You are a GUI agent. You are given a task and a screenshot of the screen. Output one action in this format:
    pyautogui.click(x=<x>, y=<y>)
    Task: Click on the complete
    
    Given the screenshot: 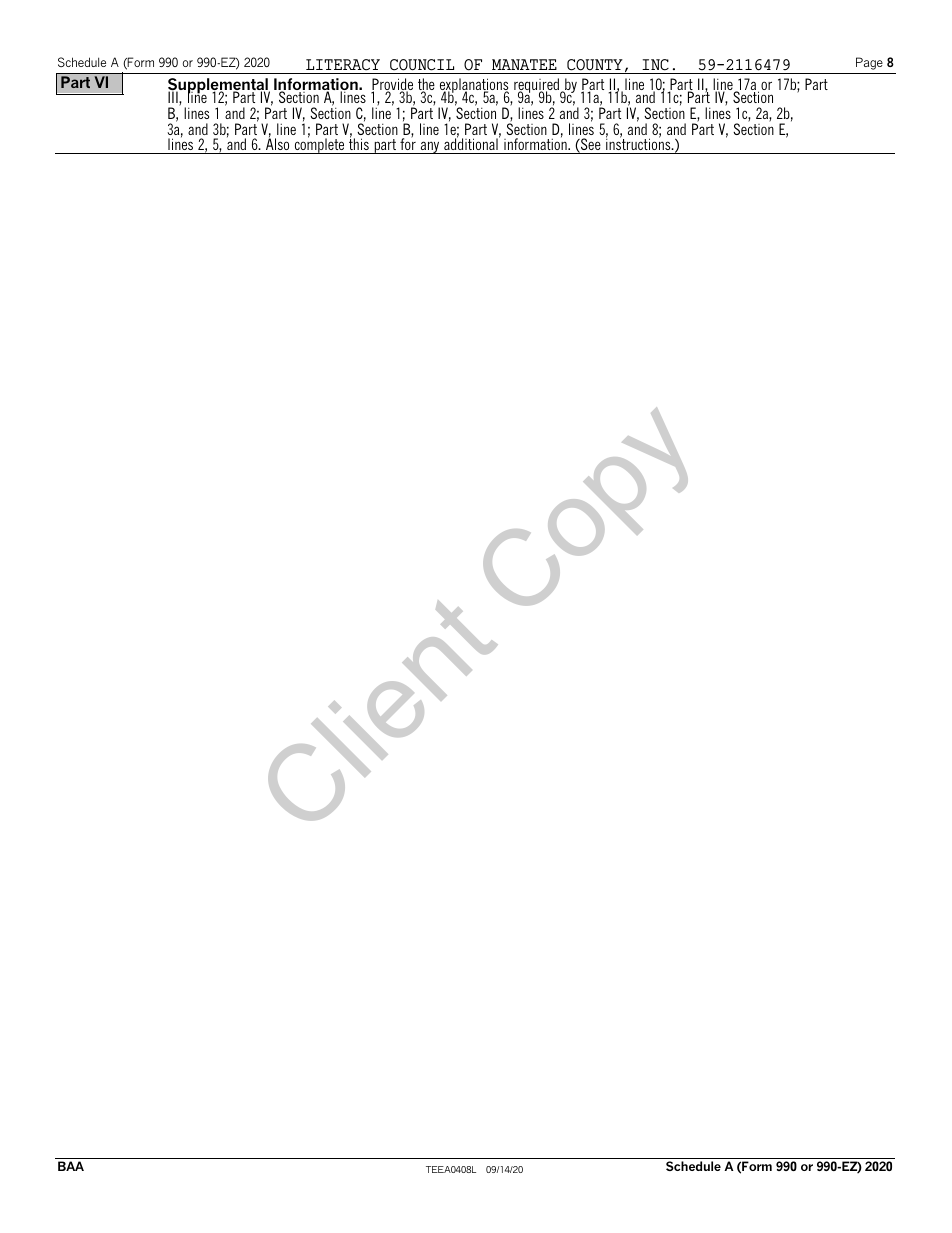 What is the action you would take?
    pyautogui.click(x=319, y=145)
